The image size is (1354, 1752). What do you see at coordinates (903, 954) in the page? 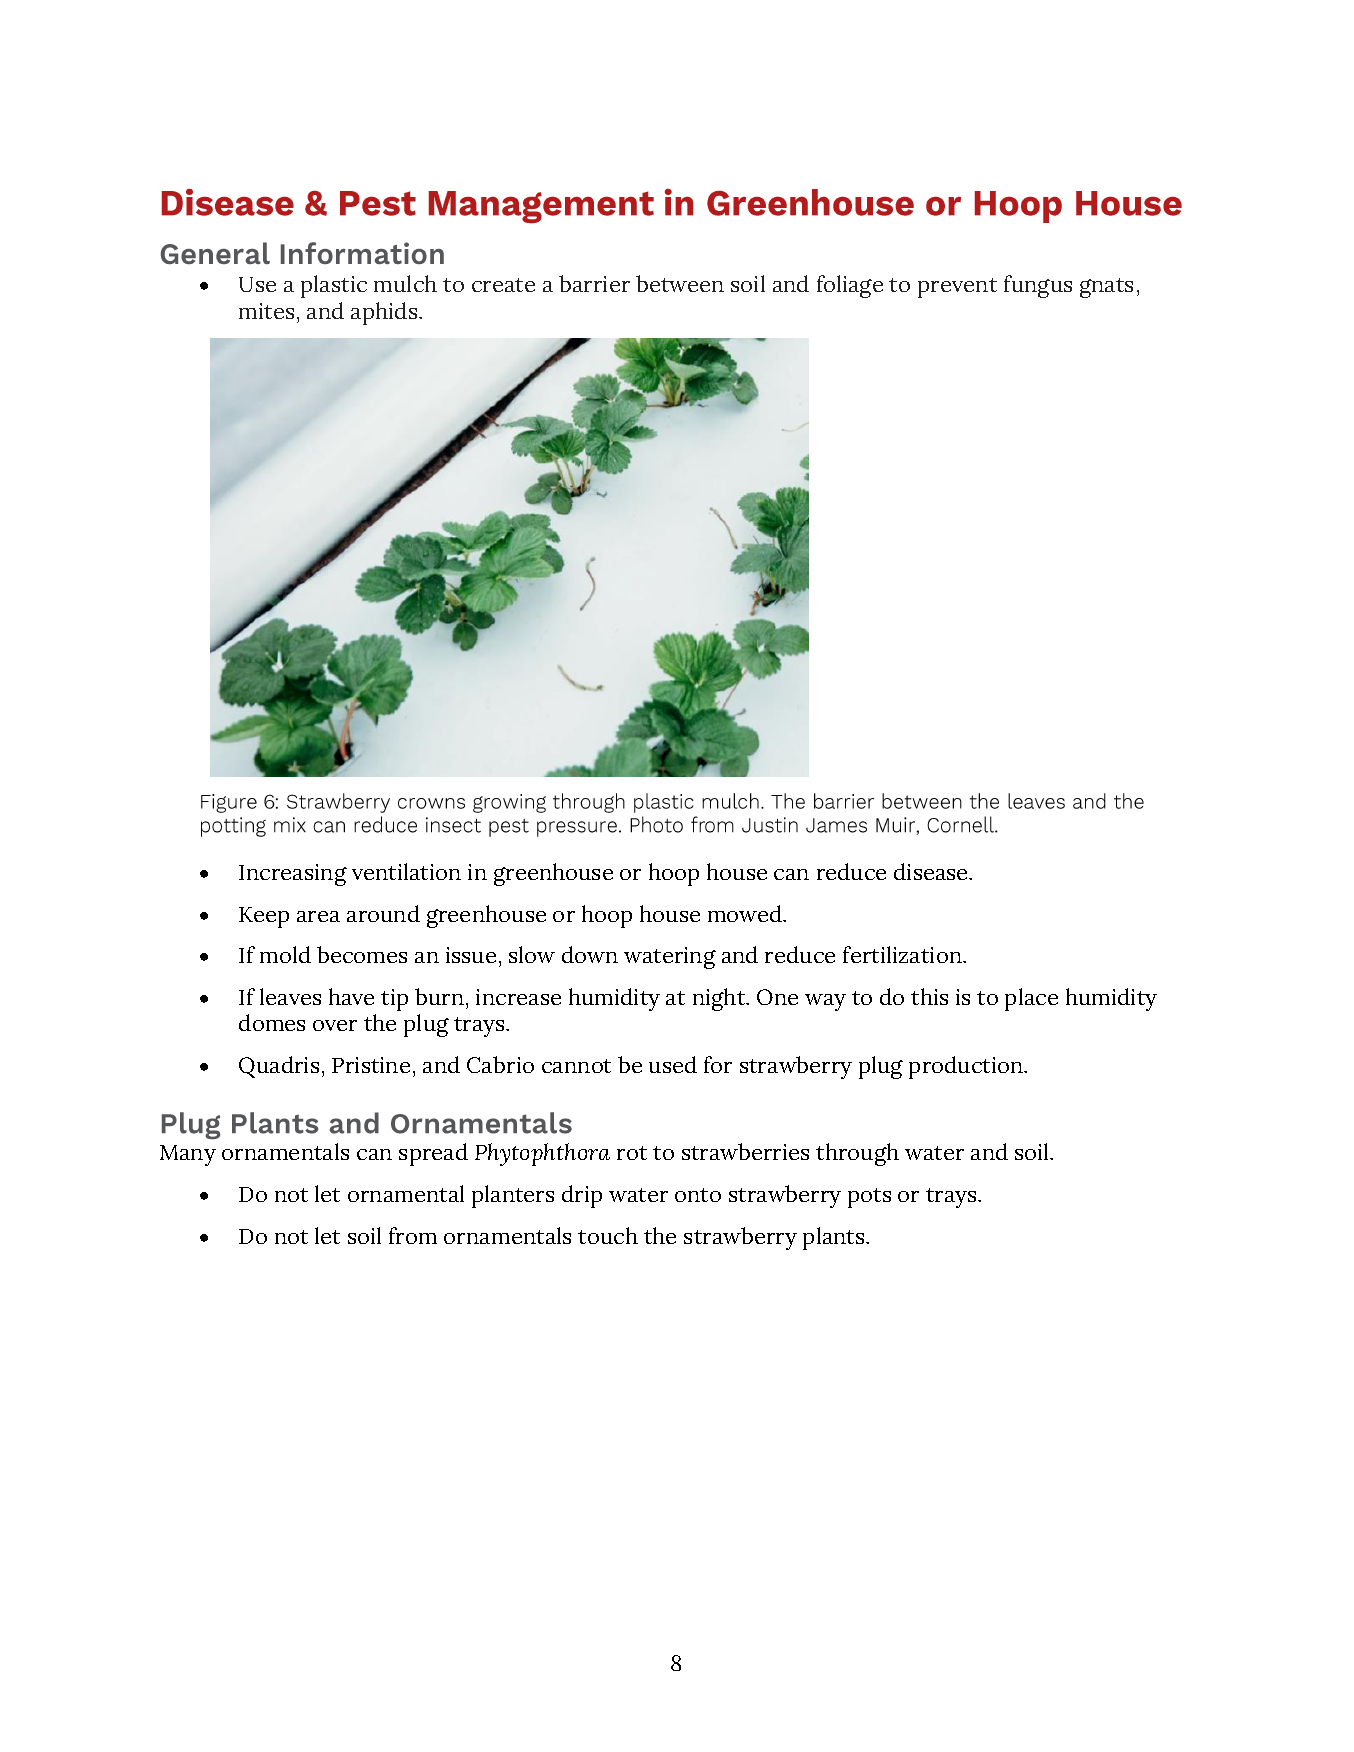
I see `fertilization` at bounding box center [903, 954].
